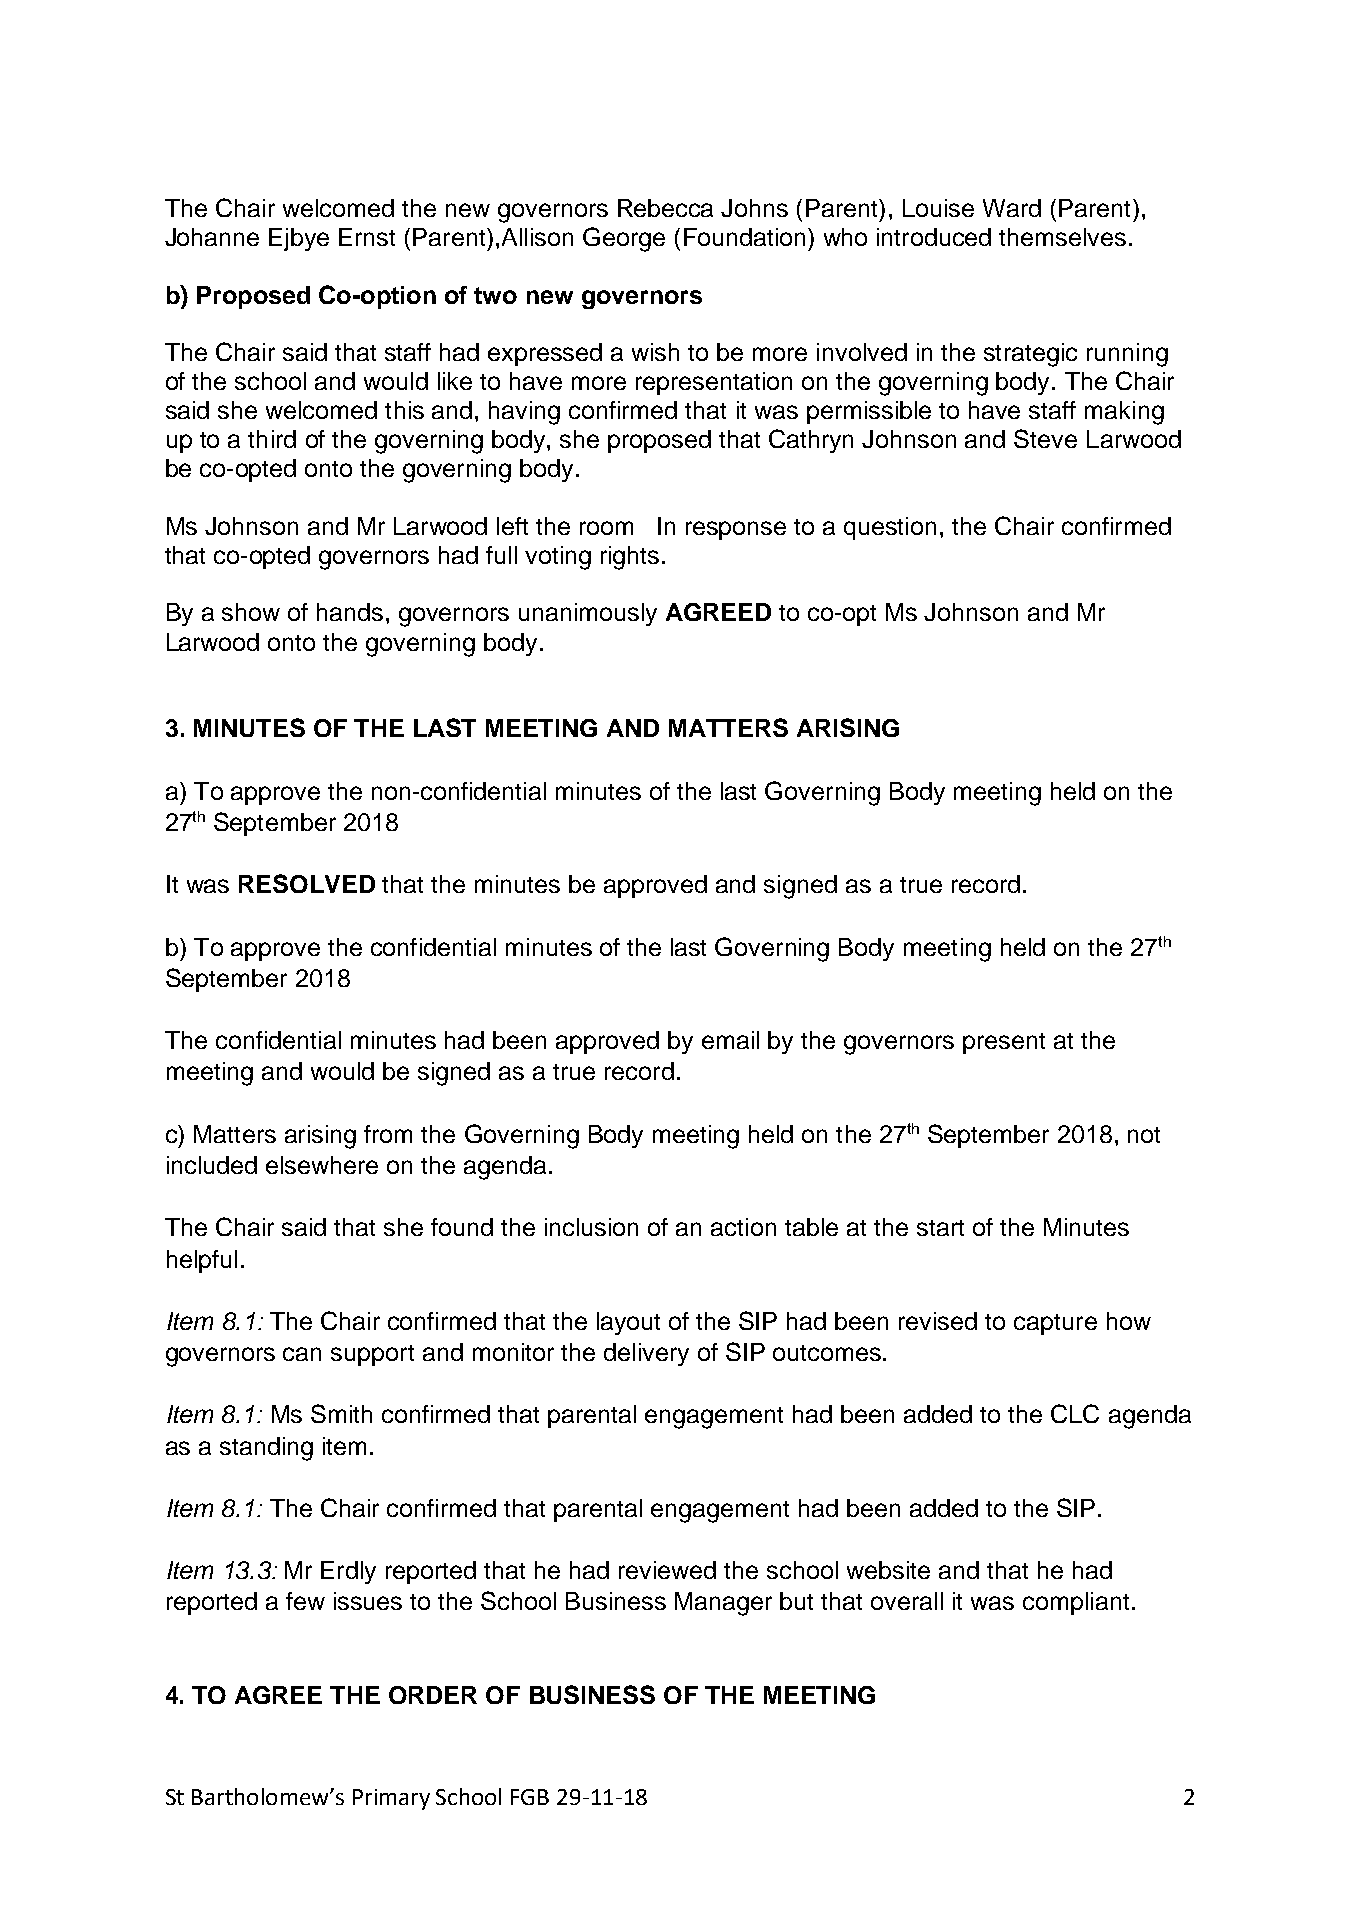 Image resolution: width=1360 pixels, height=1923 pixels. I want to click on email, so click(730, 1040).
